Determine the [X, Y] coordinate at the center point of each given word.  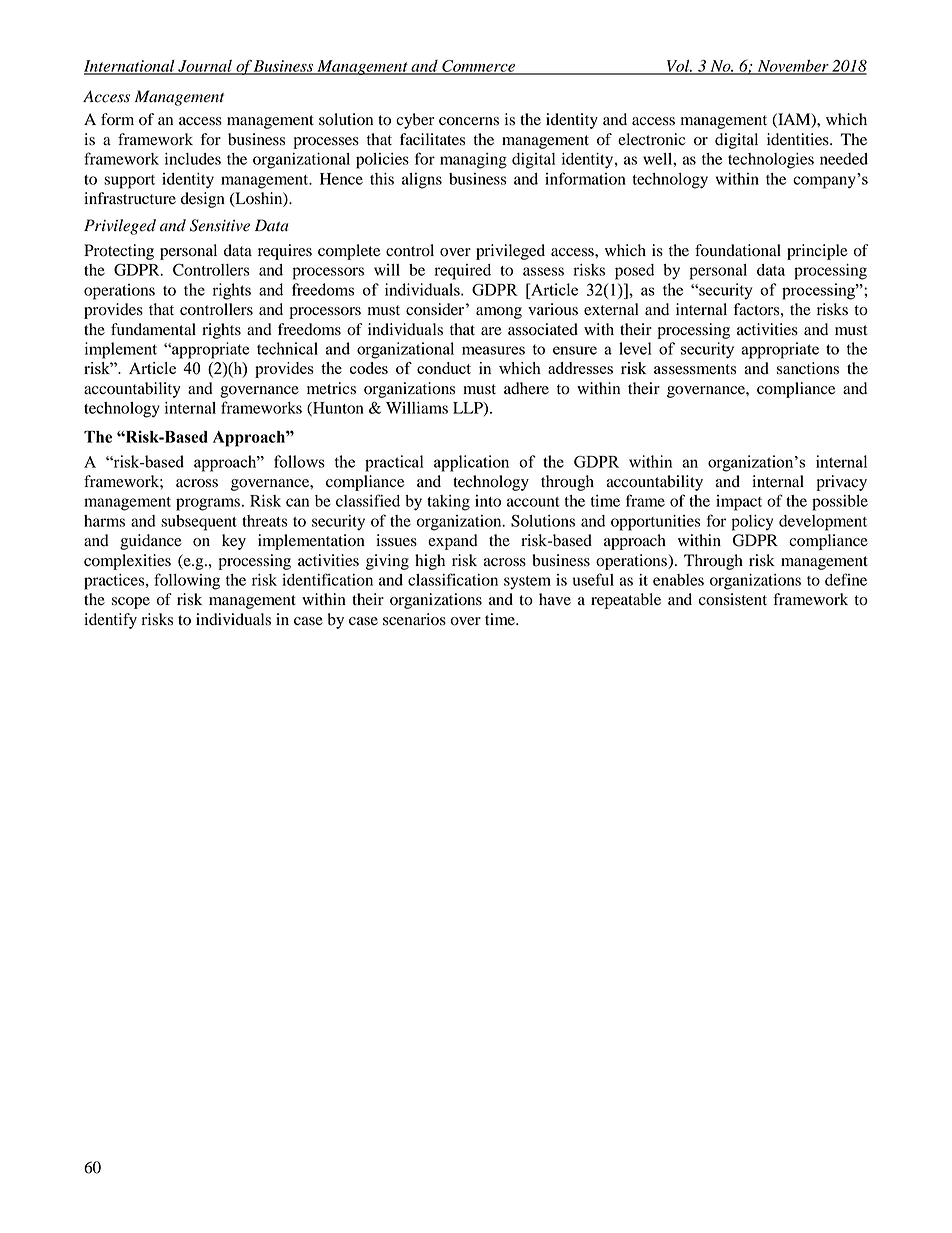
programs [208, 504]
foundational [738, 250]
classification [453, 579]
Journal [205, 67]
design [203, 200]
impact [739, 503]
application [471, 463]
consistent [733, 599]
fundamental [153, 329]
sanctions [808, 368]
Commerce [478, 67]
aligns [422, 181]
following [187, 581]
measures [493, 350]
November [793, 66]
